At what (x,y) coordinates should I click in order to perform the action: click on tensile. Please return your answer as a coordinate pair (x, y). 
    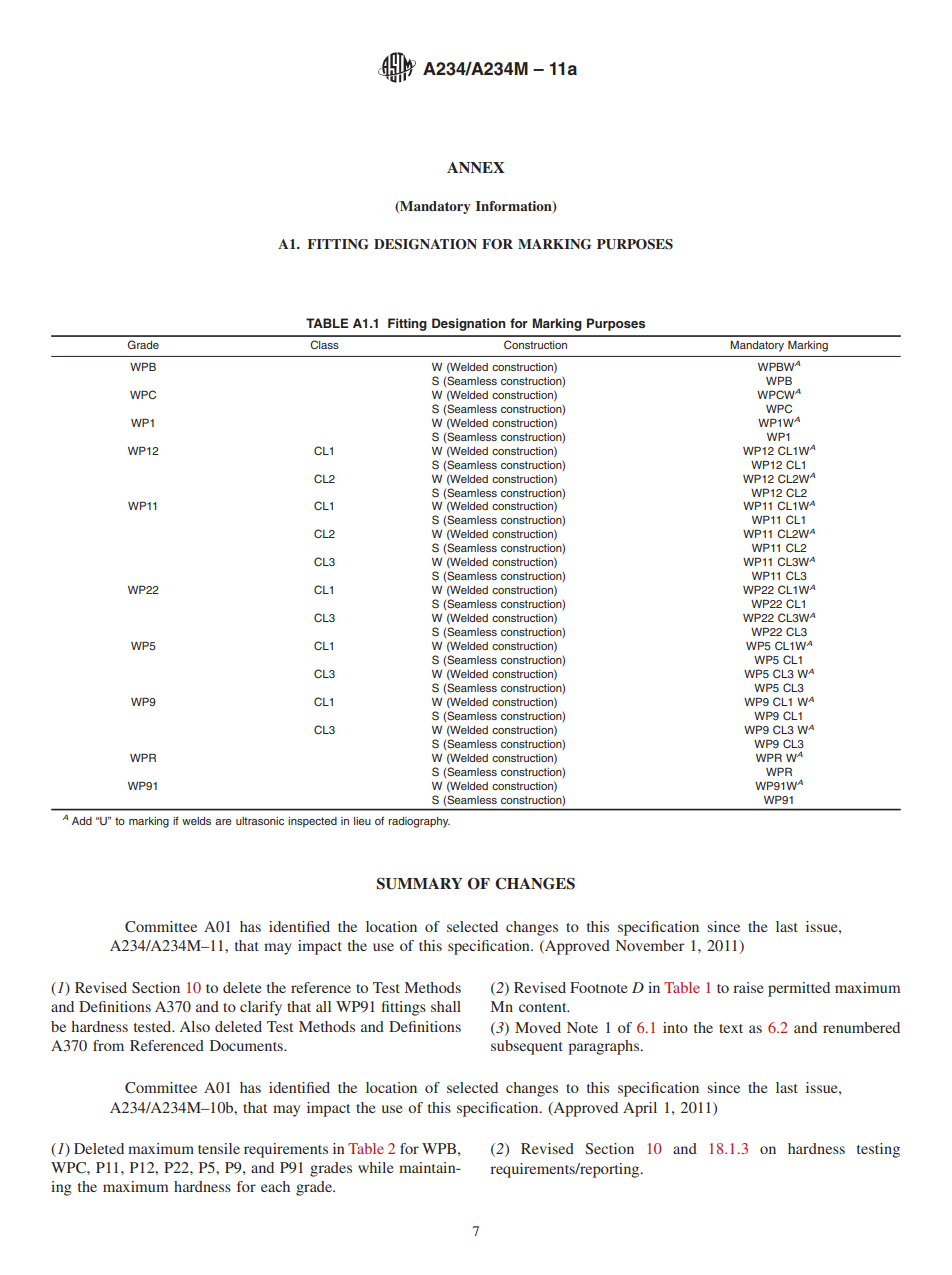
    Looking at the image, I should click on (219, 1148).
